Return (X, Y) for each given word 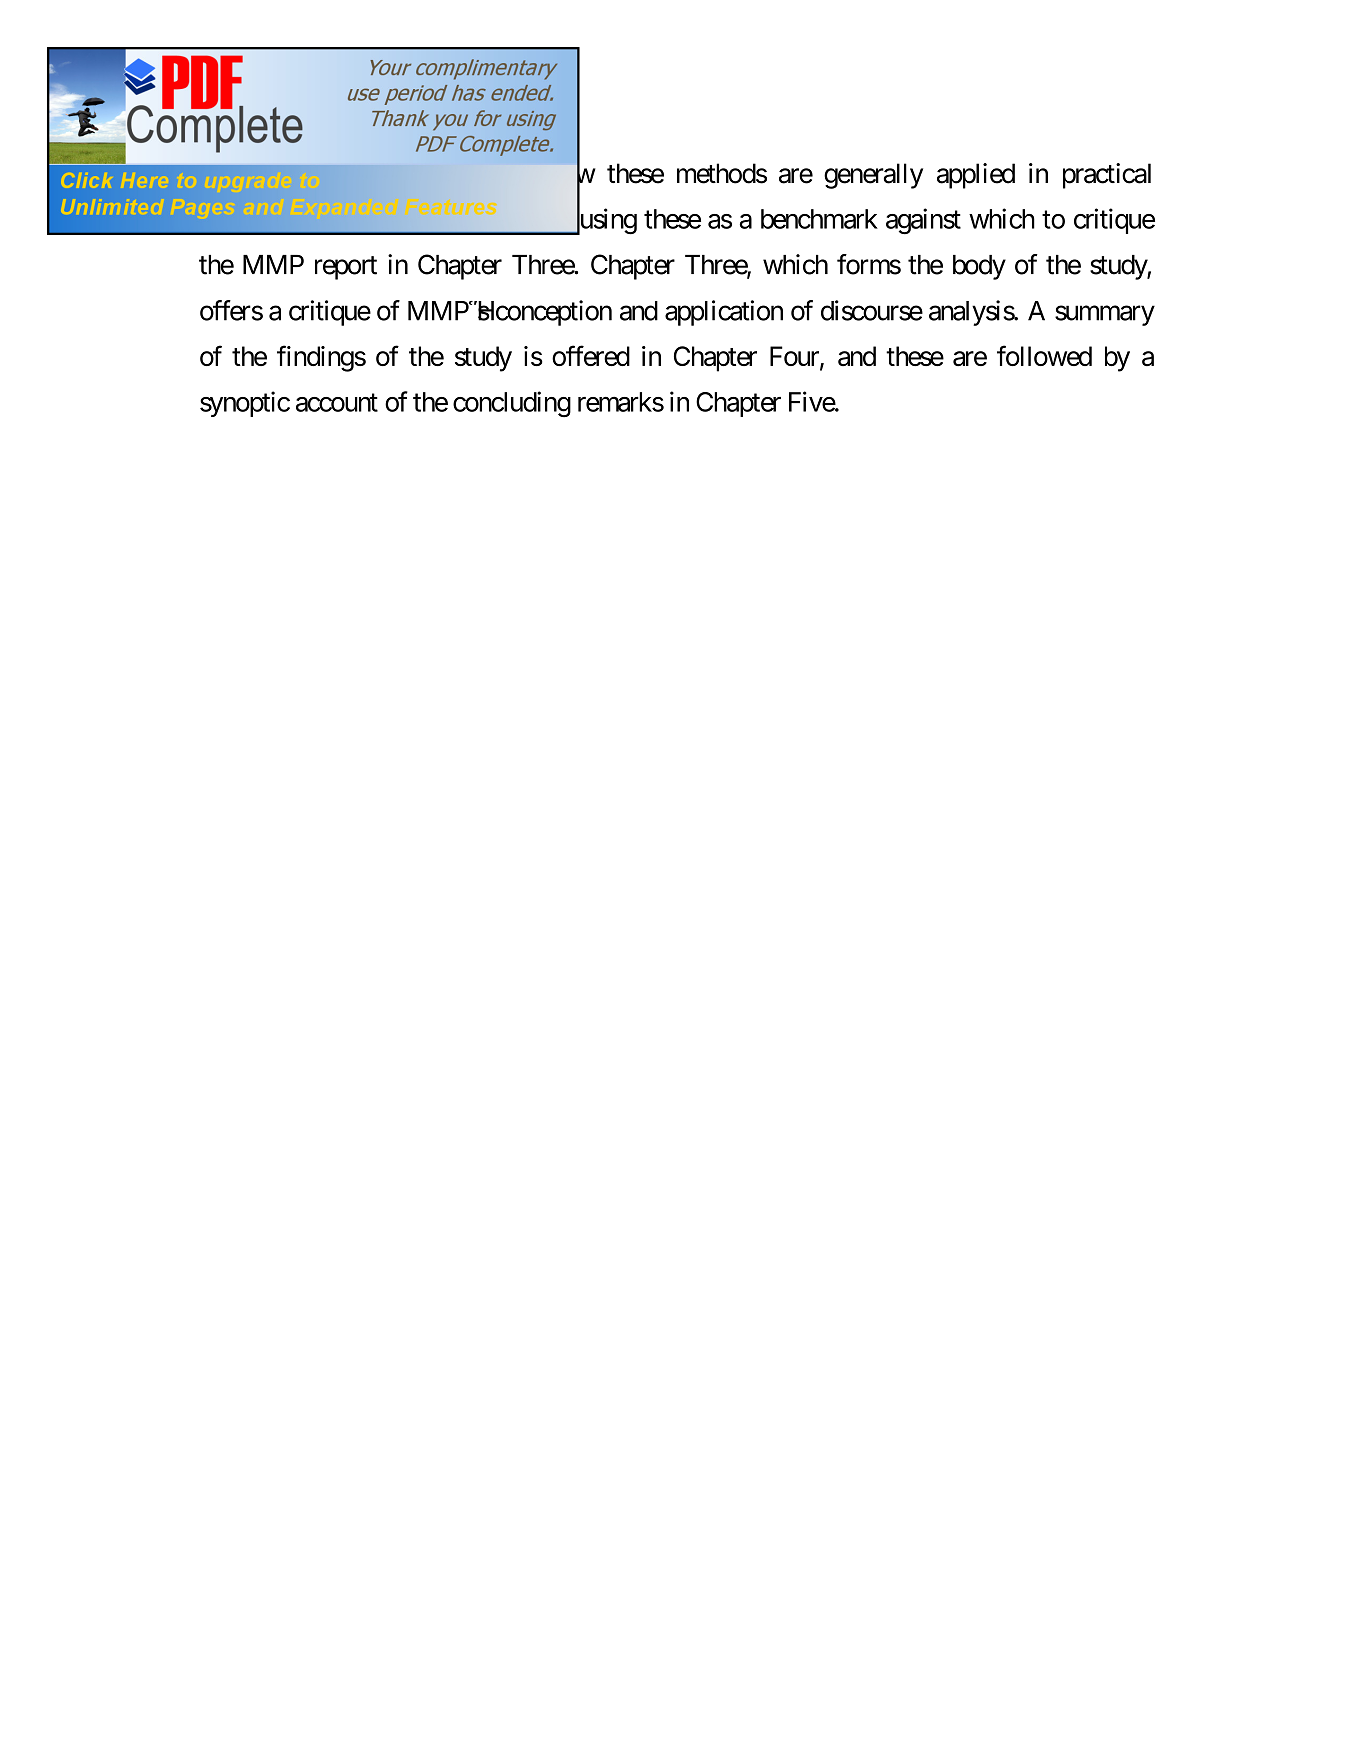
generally (873, 176)
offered (591, 355)
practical (1107, 176)
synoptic (245, 404)
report (346, 268)
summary (1105, 316)
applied (976, 176)
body (979, 267)
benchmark (819, 219)
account (337, 403)
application (724, 313)
